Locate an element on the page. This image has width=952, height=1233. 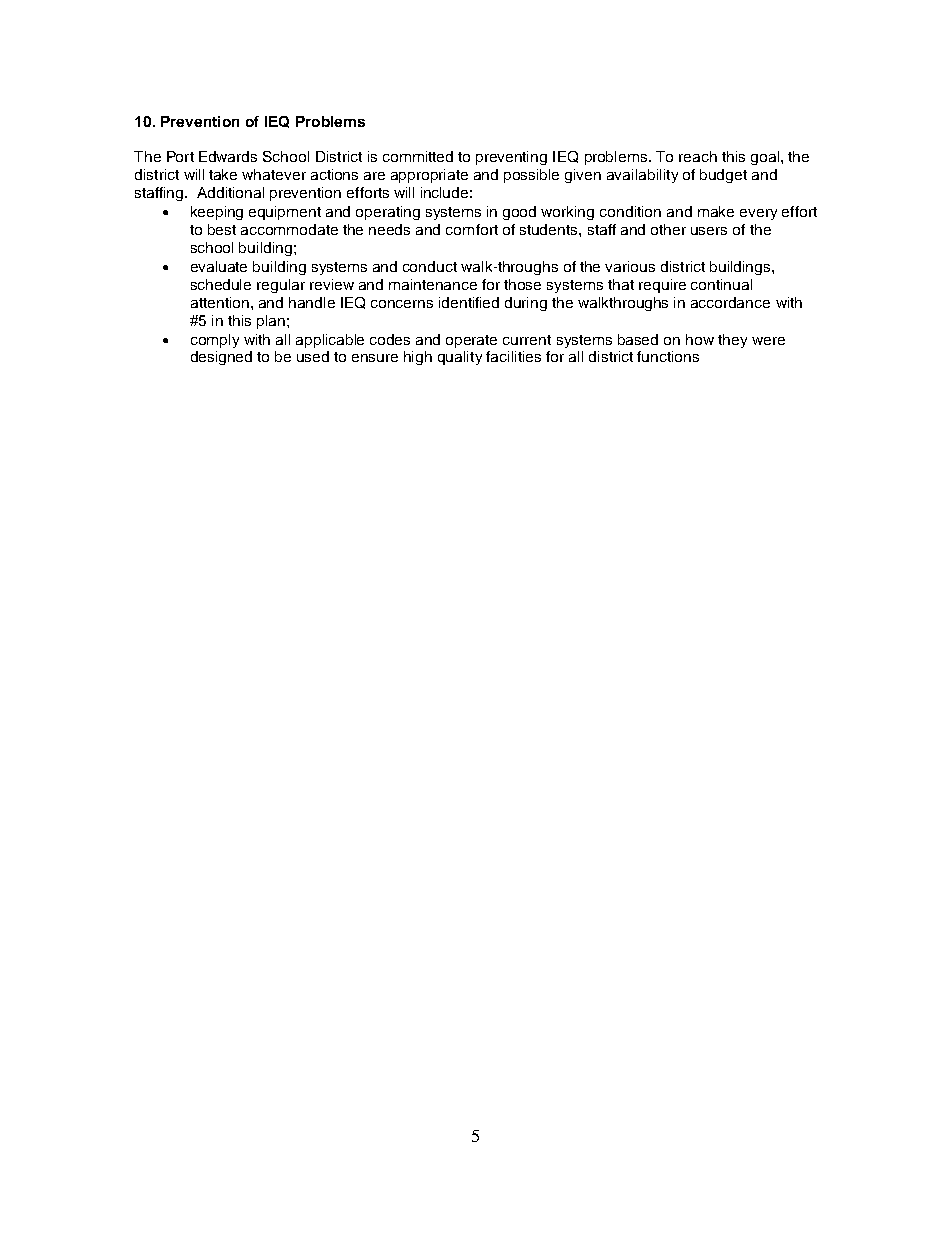
accordance is located at coordinates (730, 302).
